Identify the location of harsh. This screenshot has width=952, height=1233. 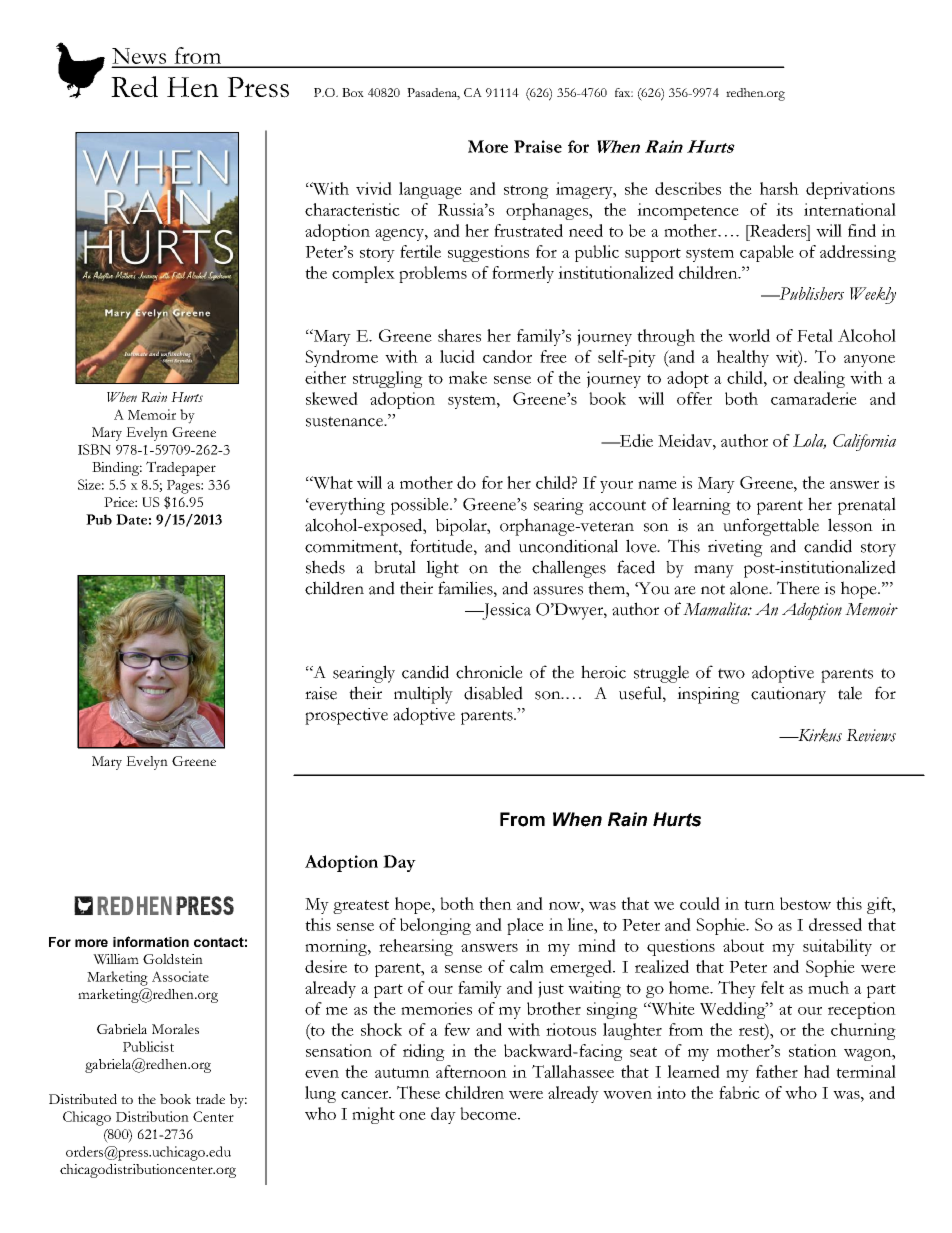
(779, 188).
